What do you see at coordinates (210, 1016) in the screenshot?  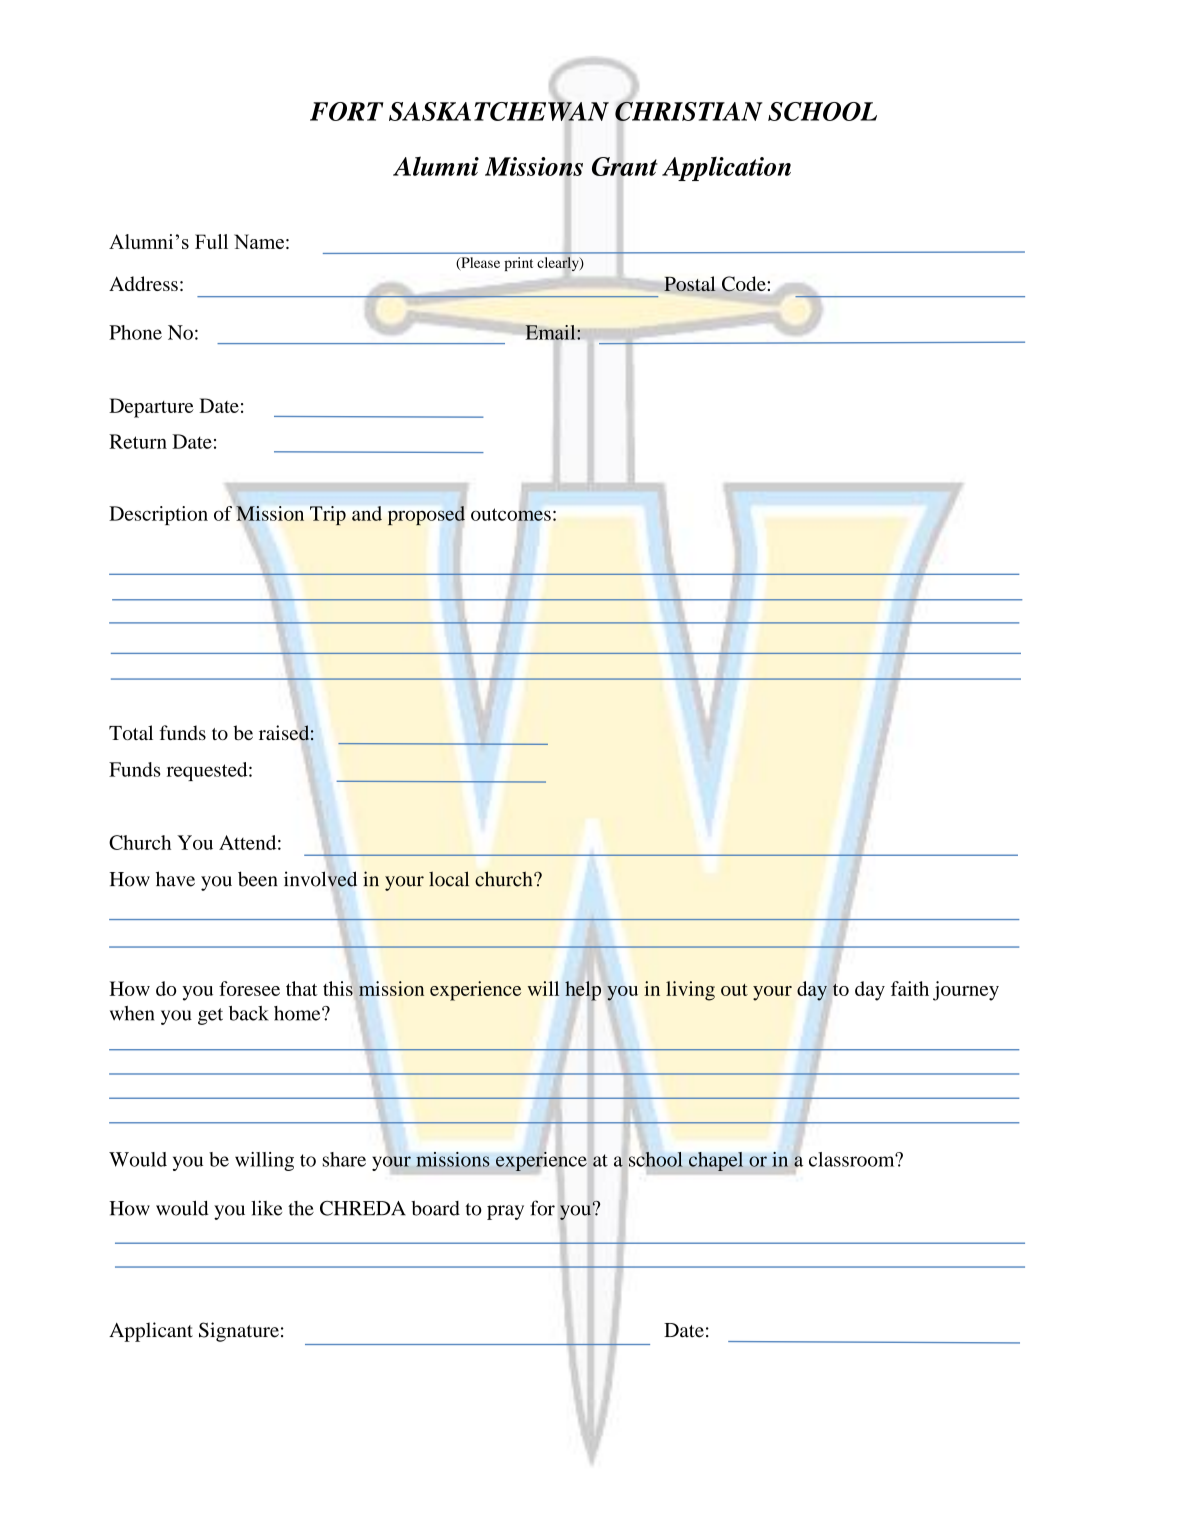 I see `get` at bounding box center [210, 1016].
